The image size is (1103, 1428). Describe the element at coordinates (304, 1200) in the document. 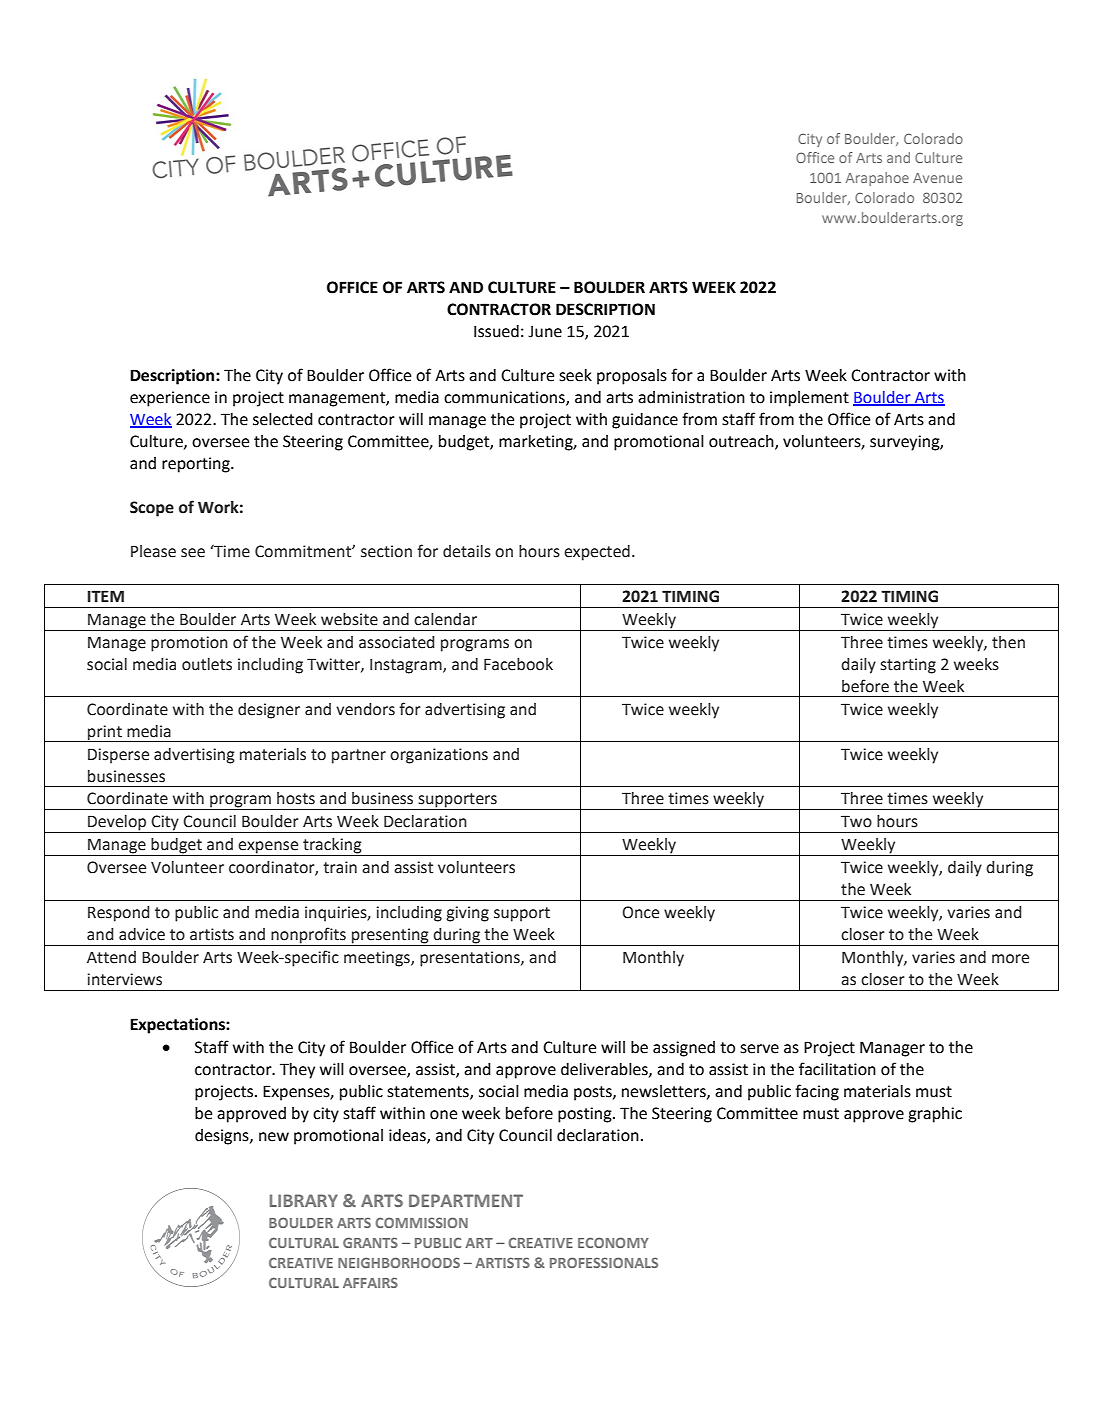

I see `LIBRARY` at that location.
